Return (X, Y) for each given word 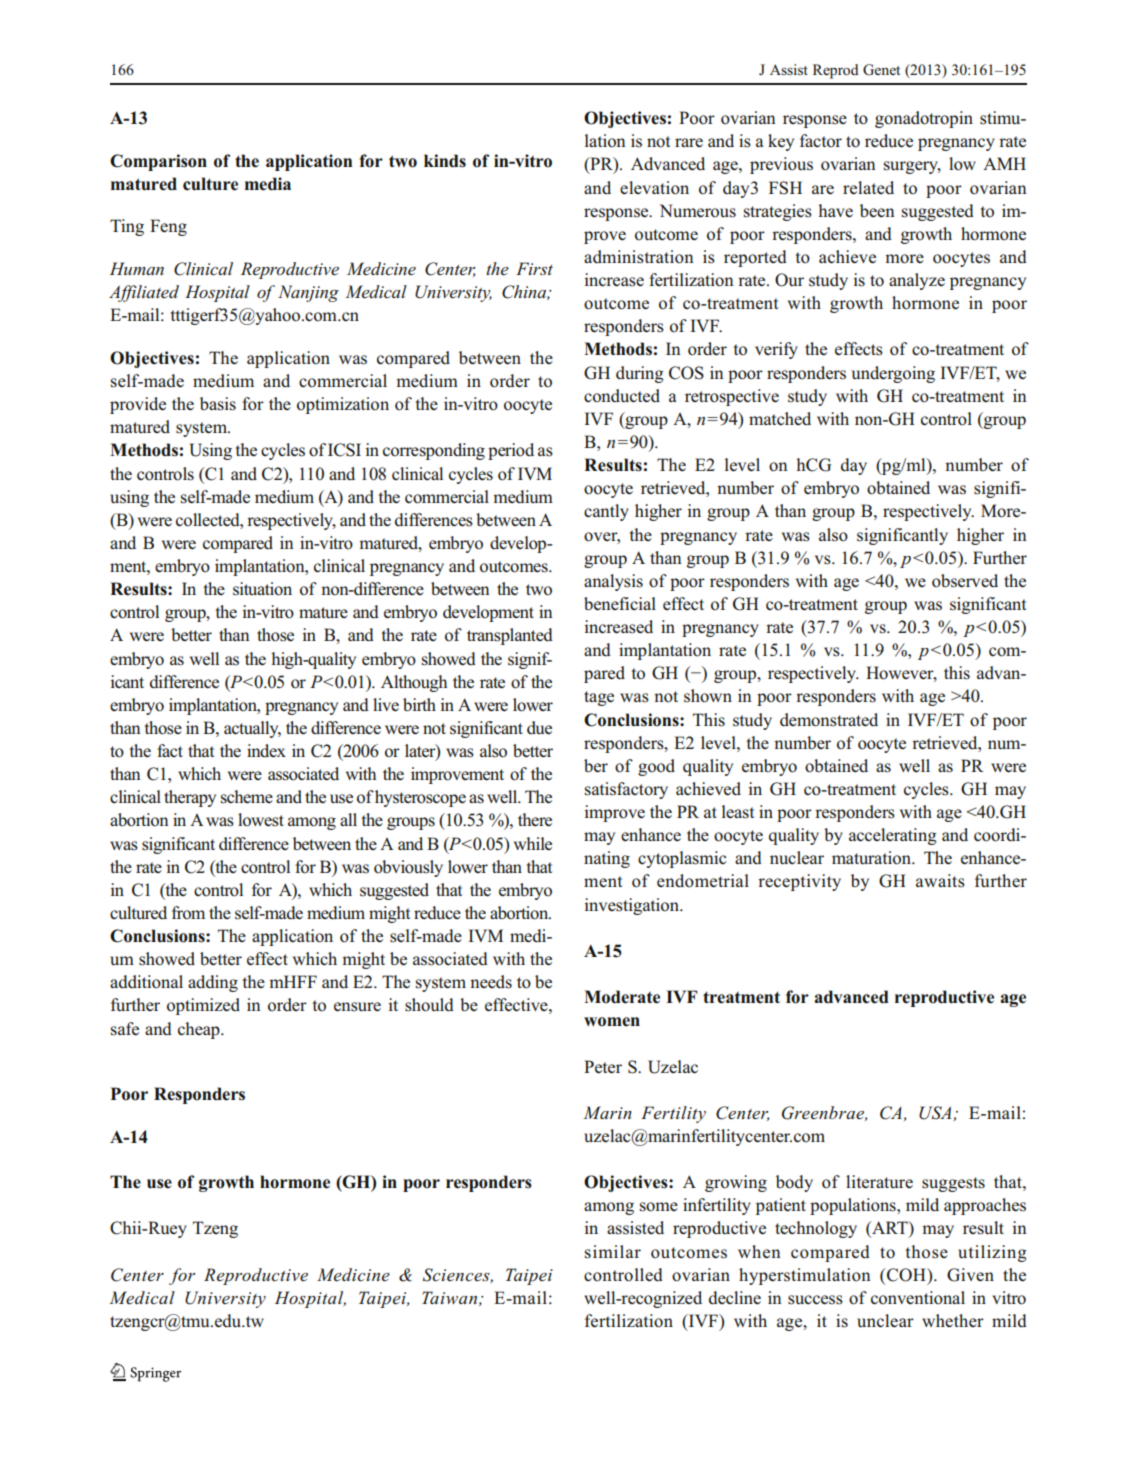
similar (613, 1252)
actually (252, 729)
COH (906, 1275)
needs (491, 982)
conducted (622, 396)
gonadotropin (924, 119)
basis (218, 404)
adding (213, 983)
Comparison (158, 162)
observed (965, 581)
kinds (445, 161)
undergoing (893, 374)
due (539, 728)
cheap (200, 1030)
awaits (940, 881)
